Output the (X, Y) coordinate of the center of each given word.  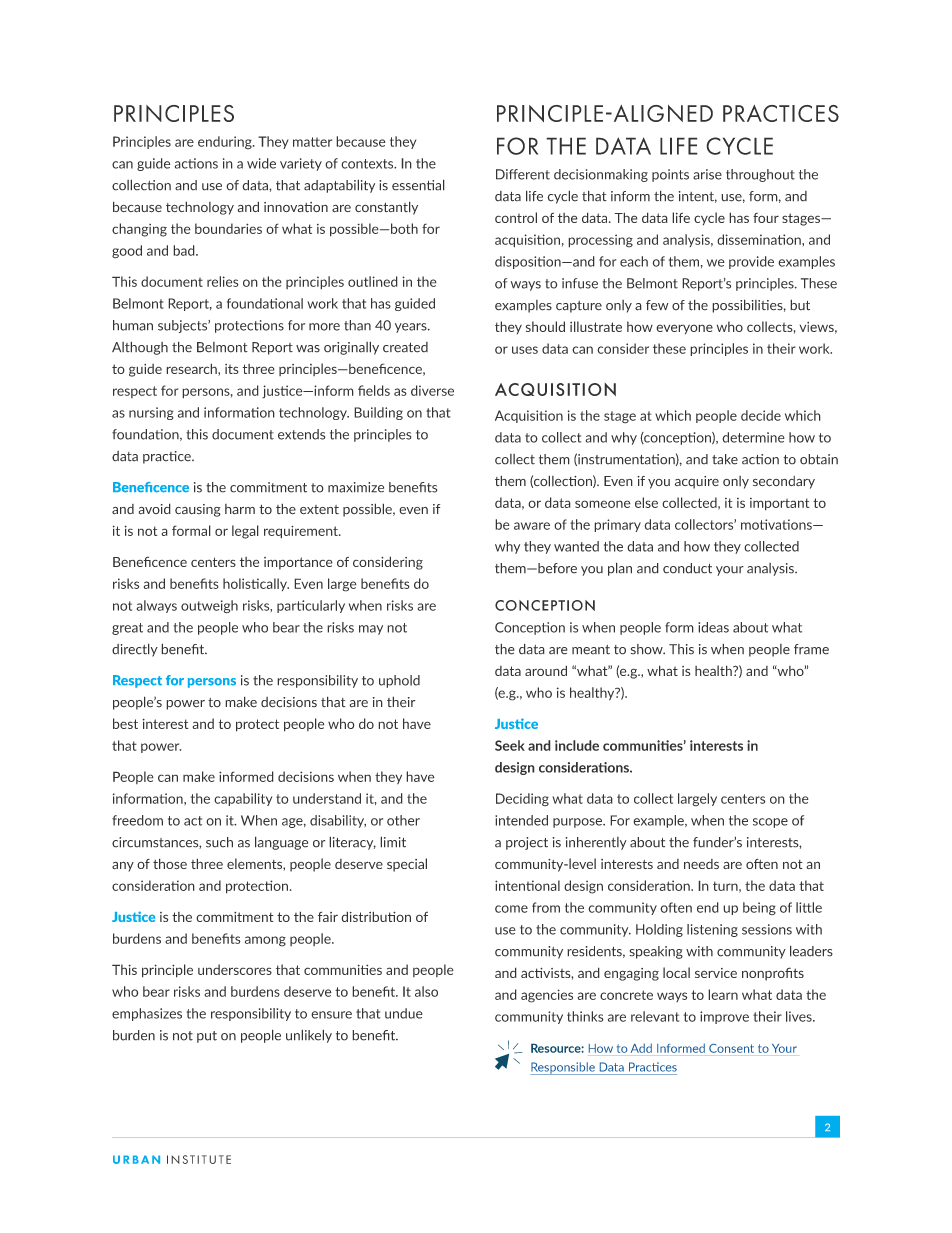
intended (521, 820)
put (207, 1037)
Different (523, 174)
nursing (151, 413)
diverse (432, 390)
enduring (226, 143)
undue (404, 1013)
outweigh (209, 606)
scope (770, 823)
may (371, 630)
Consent (731, 1048)
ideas (713, 627)
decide (761, 415)
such (219, 842)
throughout (760, 175)
